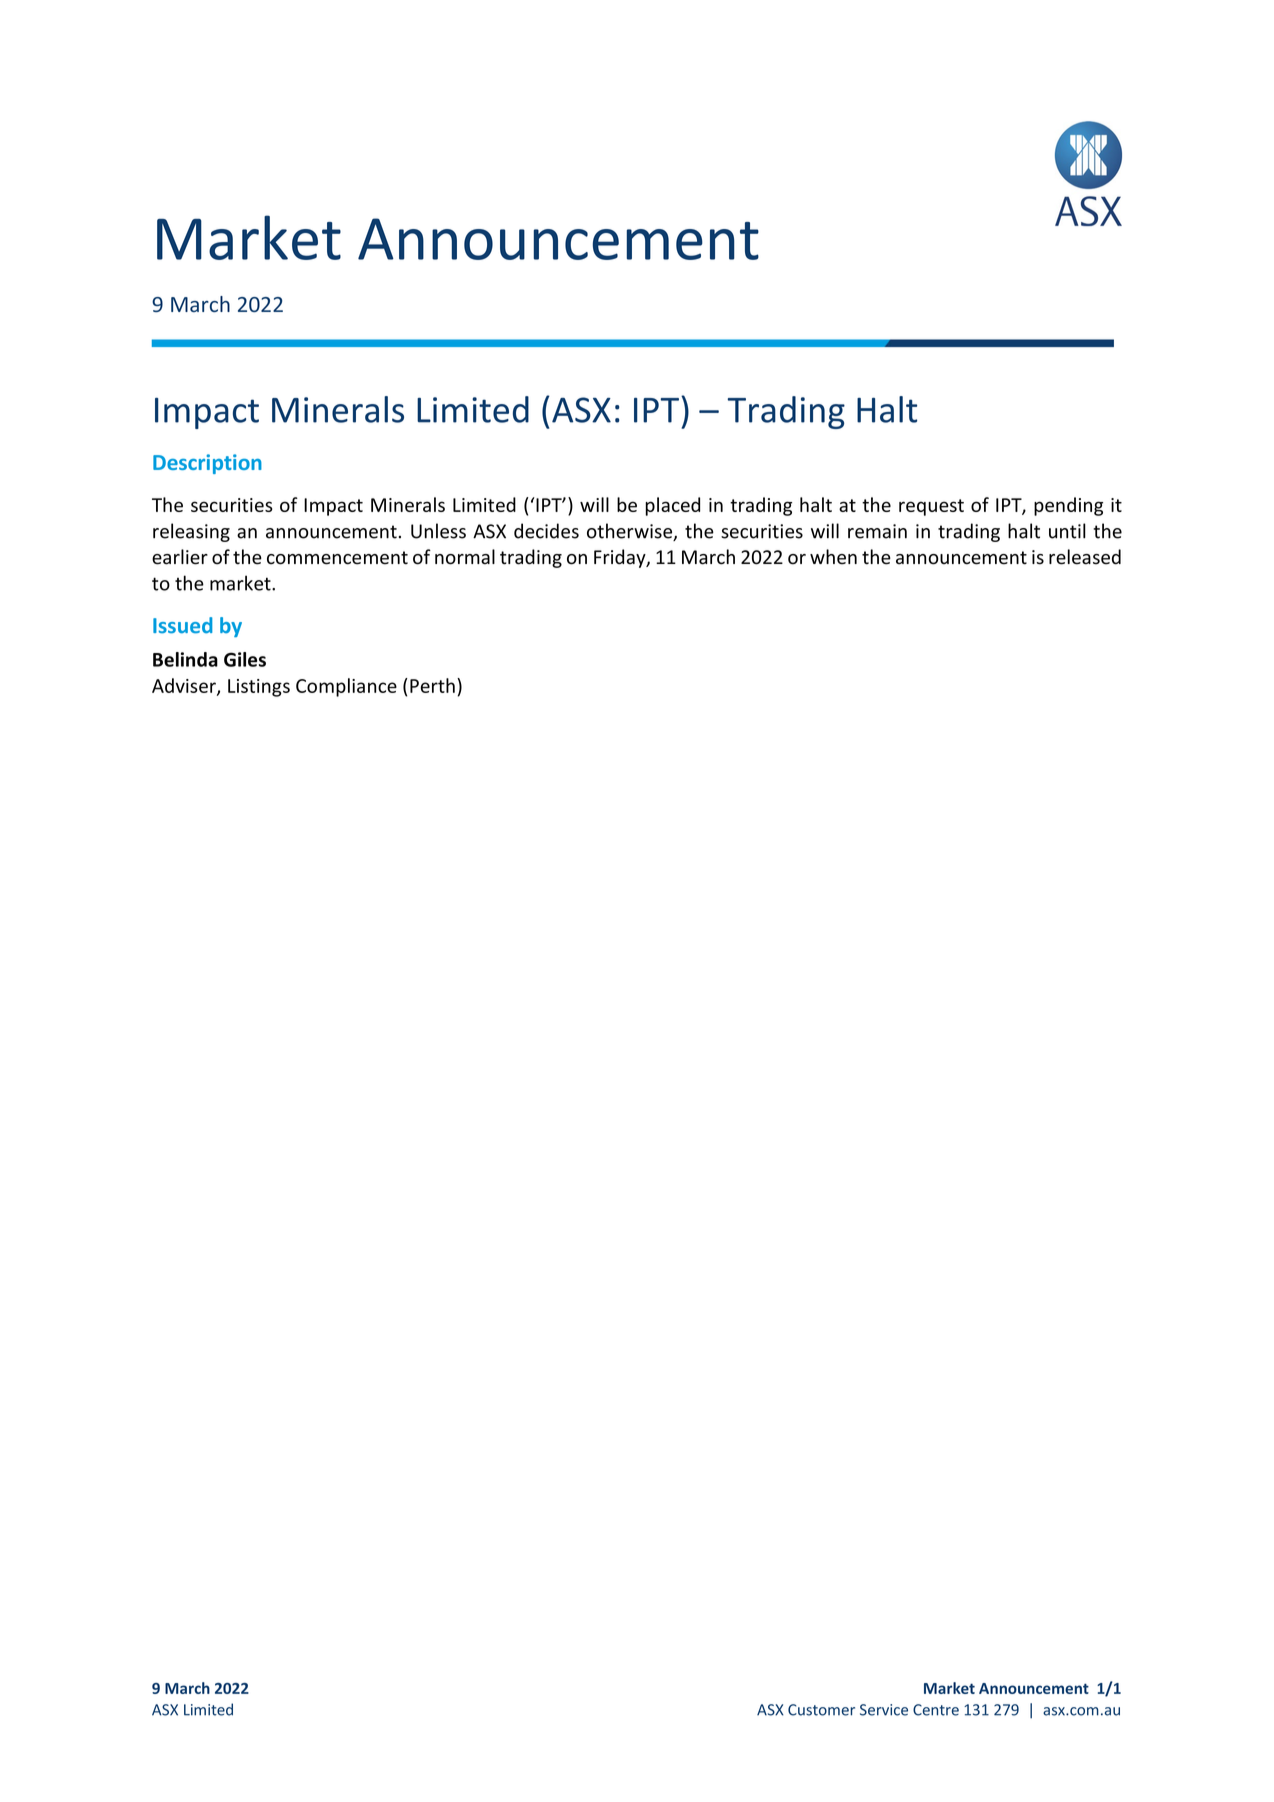  What do you see at coordinates (884, 1710) in the screenshot?
I see `Service` at bounding box center [884, 1710].
